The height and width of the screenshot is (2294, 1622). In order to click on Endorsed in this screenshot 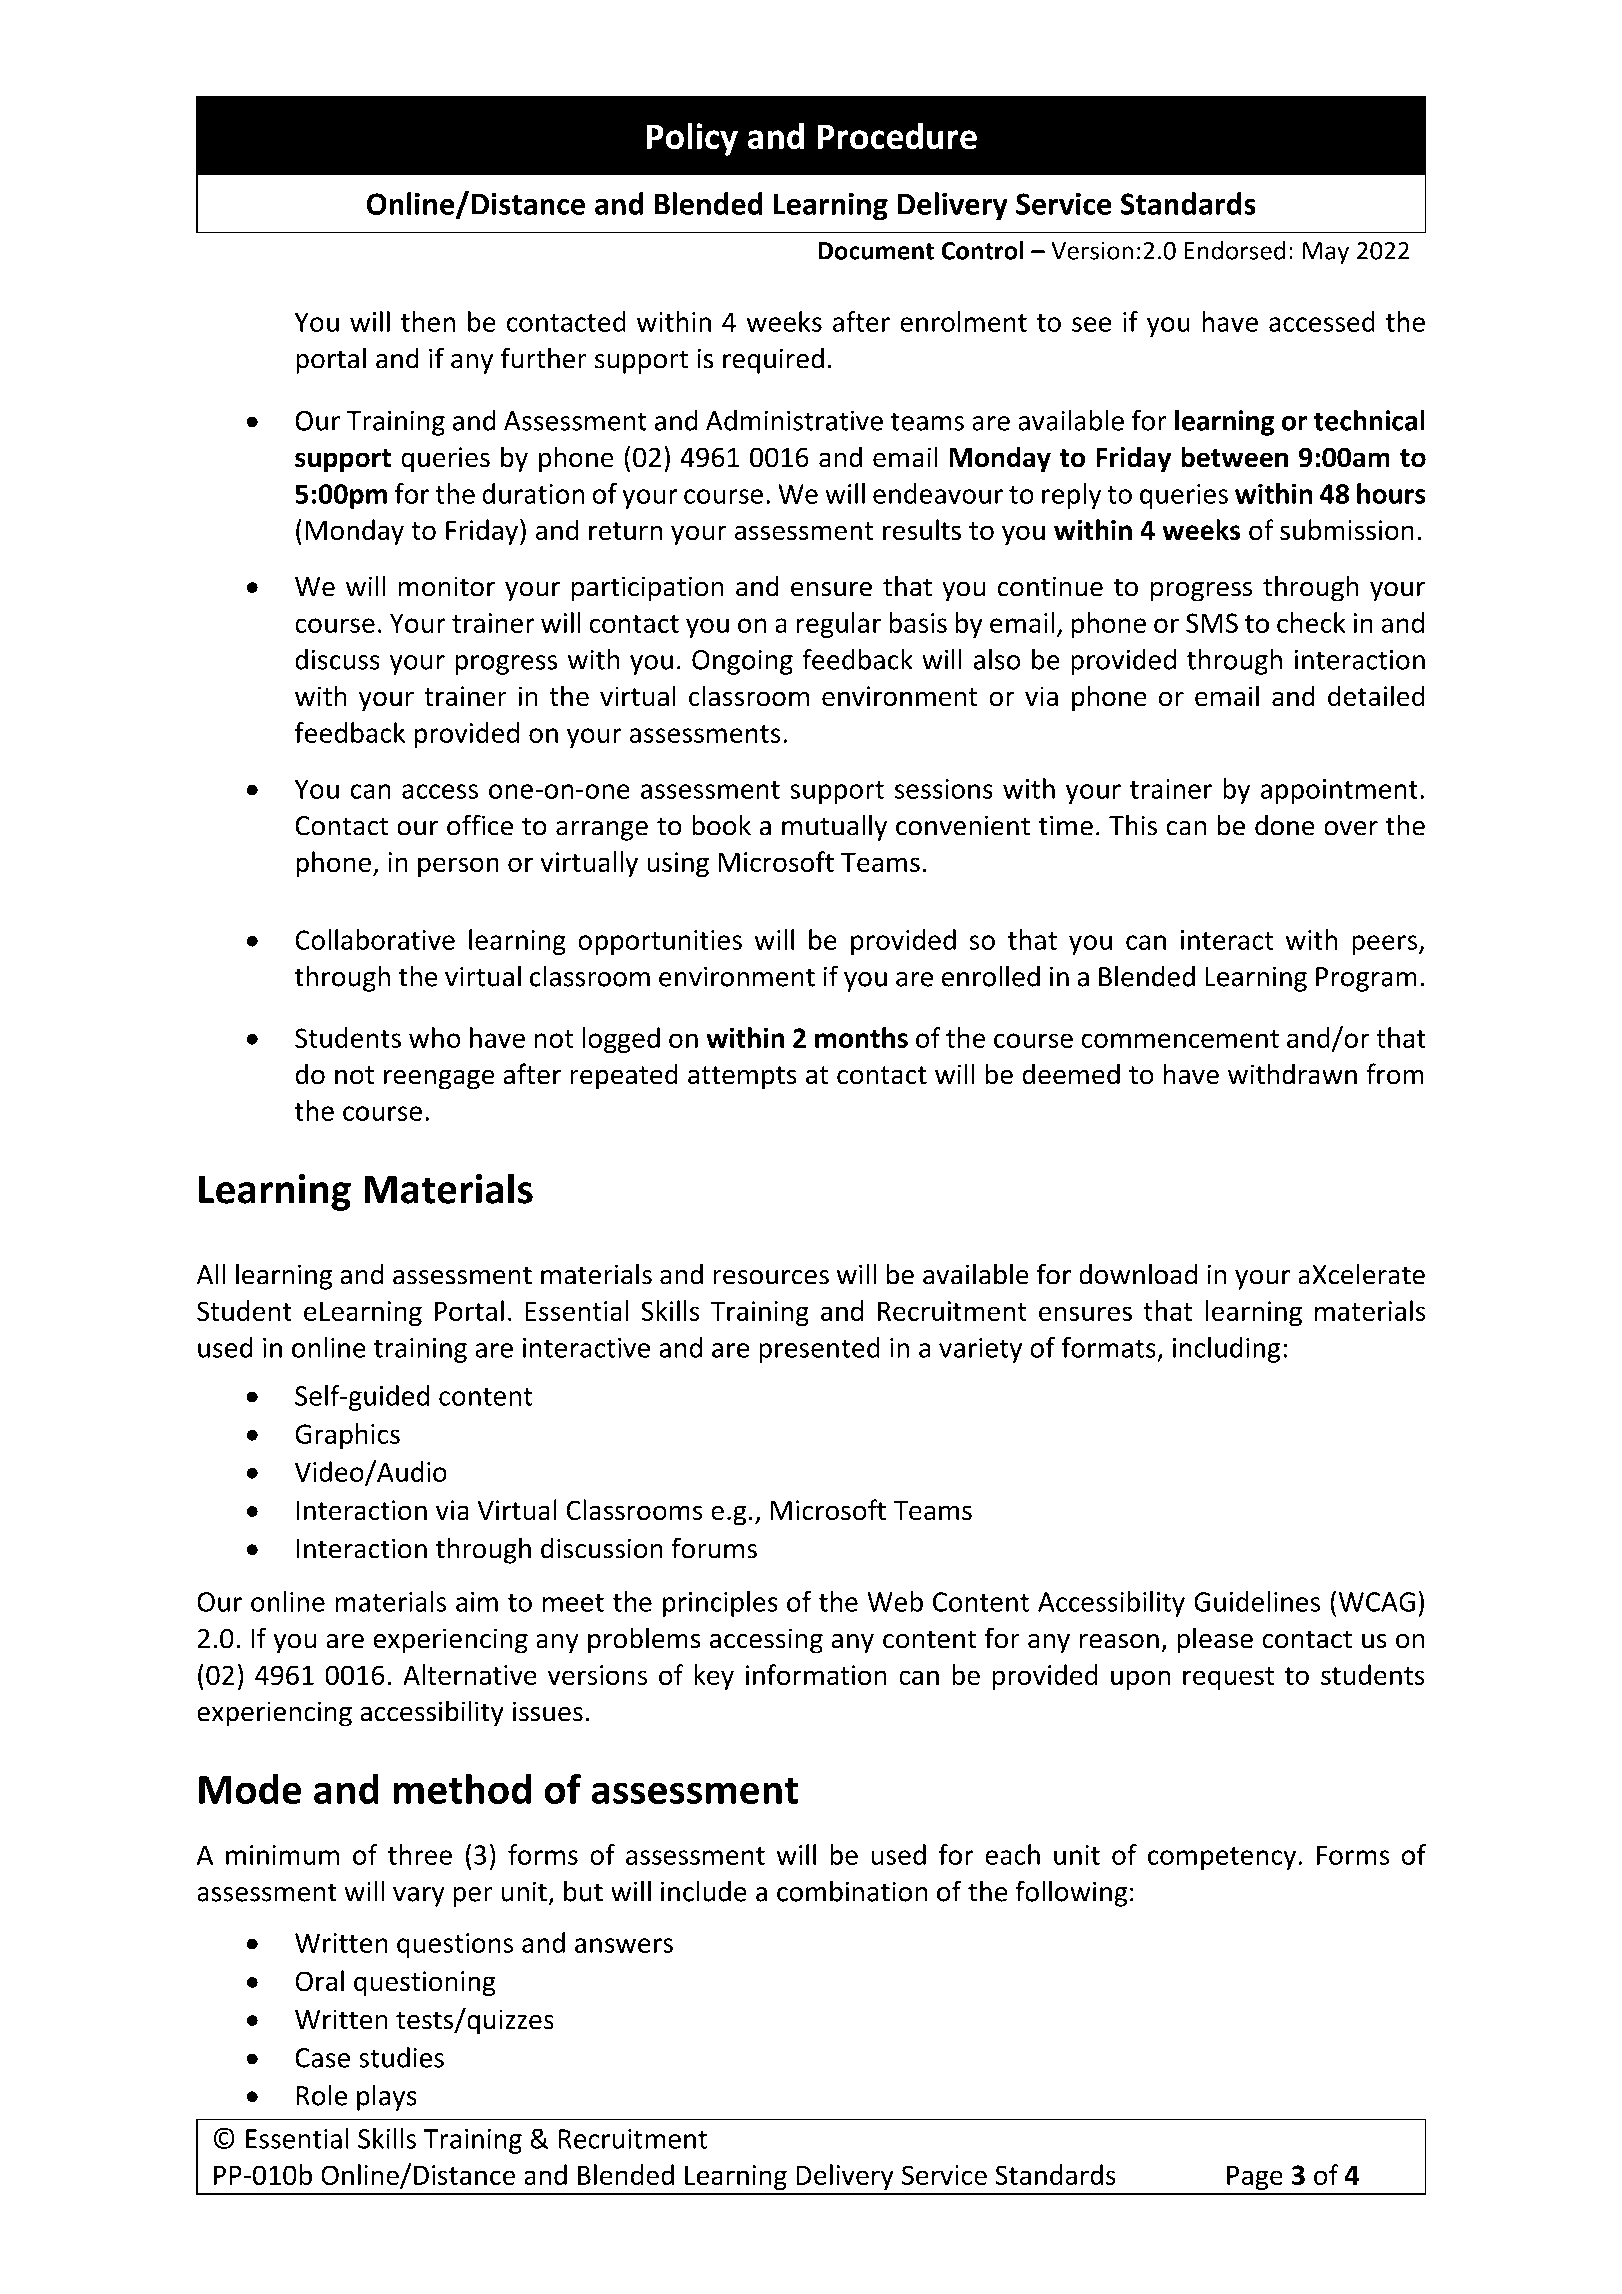, I will do `click(1235, 250)`.
